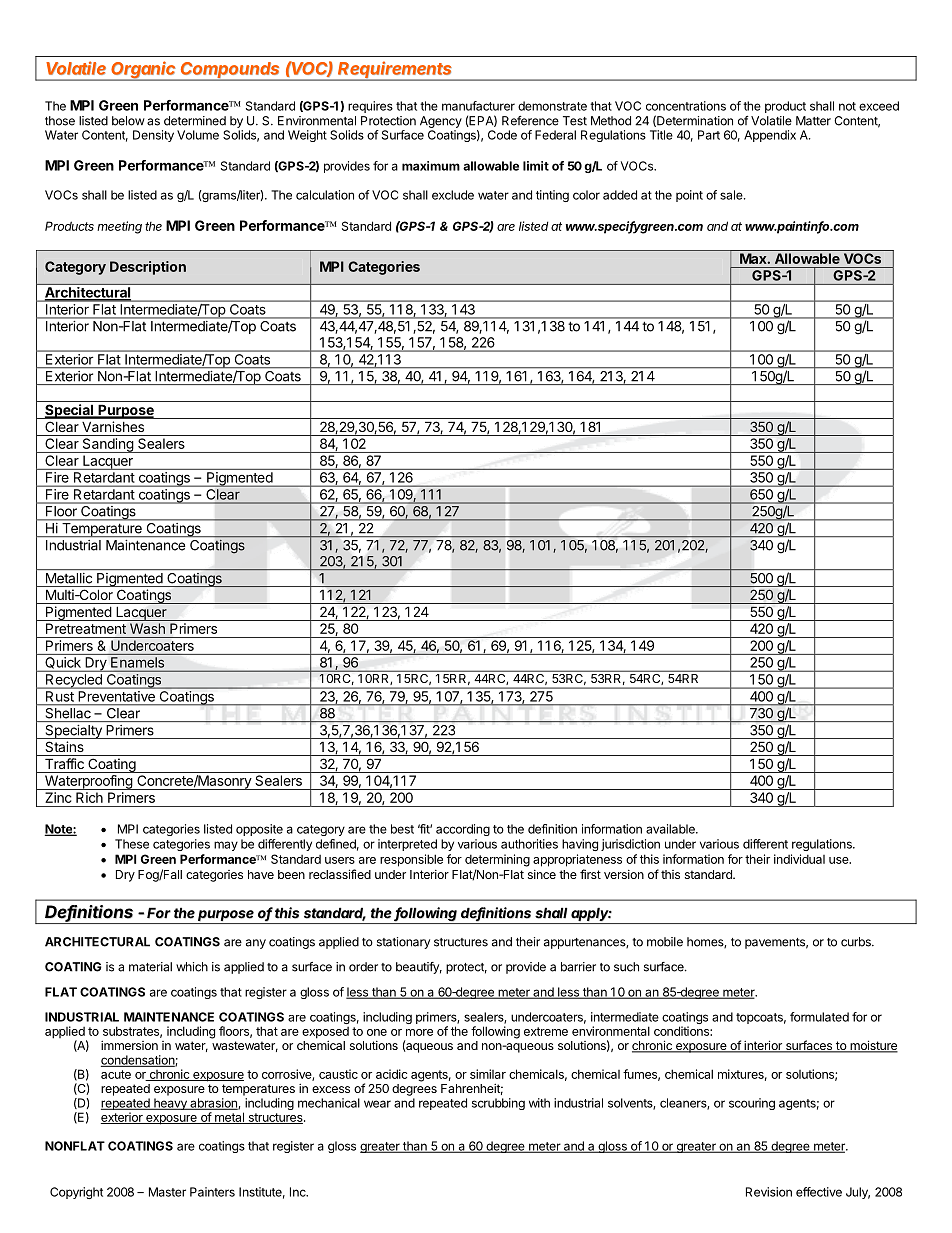 Image resolution: width=952 pixels, height=1233 pixels. I want to click on Code, so click(502, 135).
